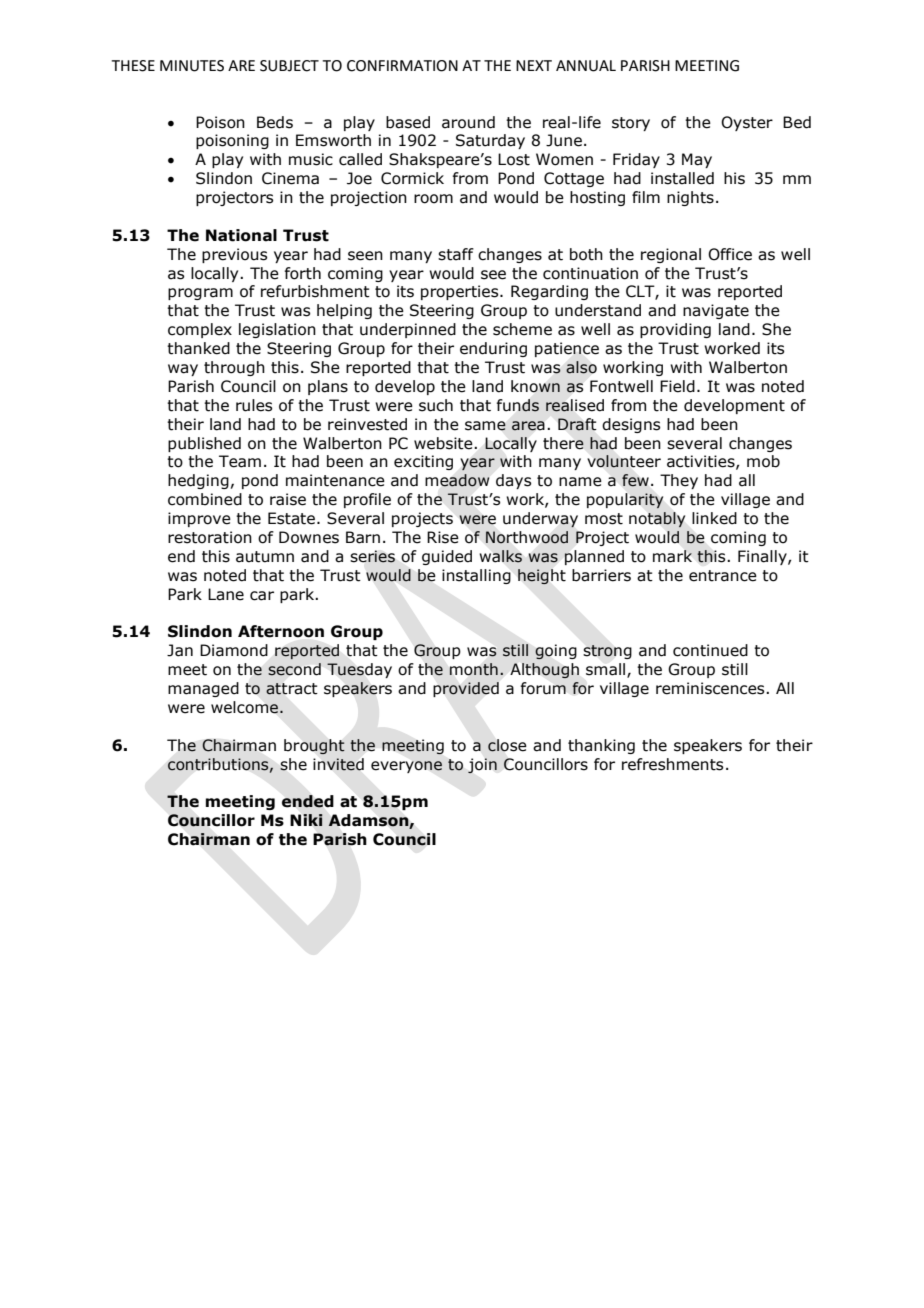 The height and width of the page is (1308, 924). Describe the element at coordinates (402, 66) in the page. I see `CONFIRMATION` at that location.
